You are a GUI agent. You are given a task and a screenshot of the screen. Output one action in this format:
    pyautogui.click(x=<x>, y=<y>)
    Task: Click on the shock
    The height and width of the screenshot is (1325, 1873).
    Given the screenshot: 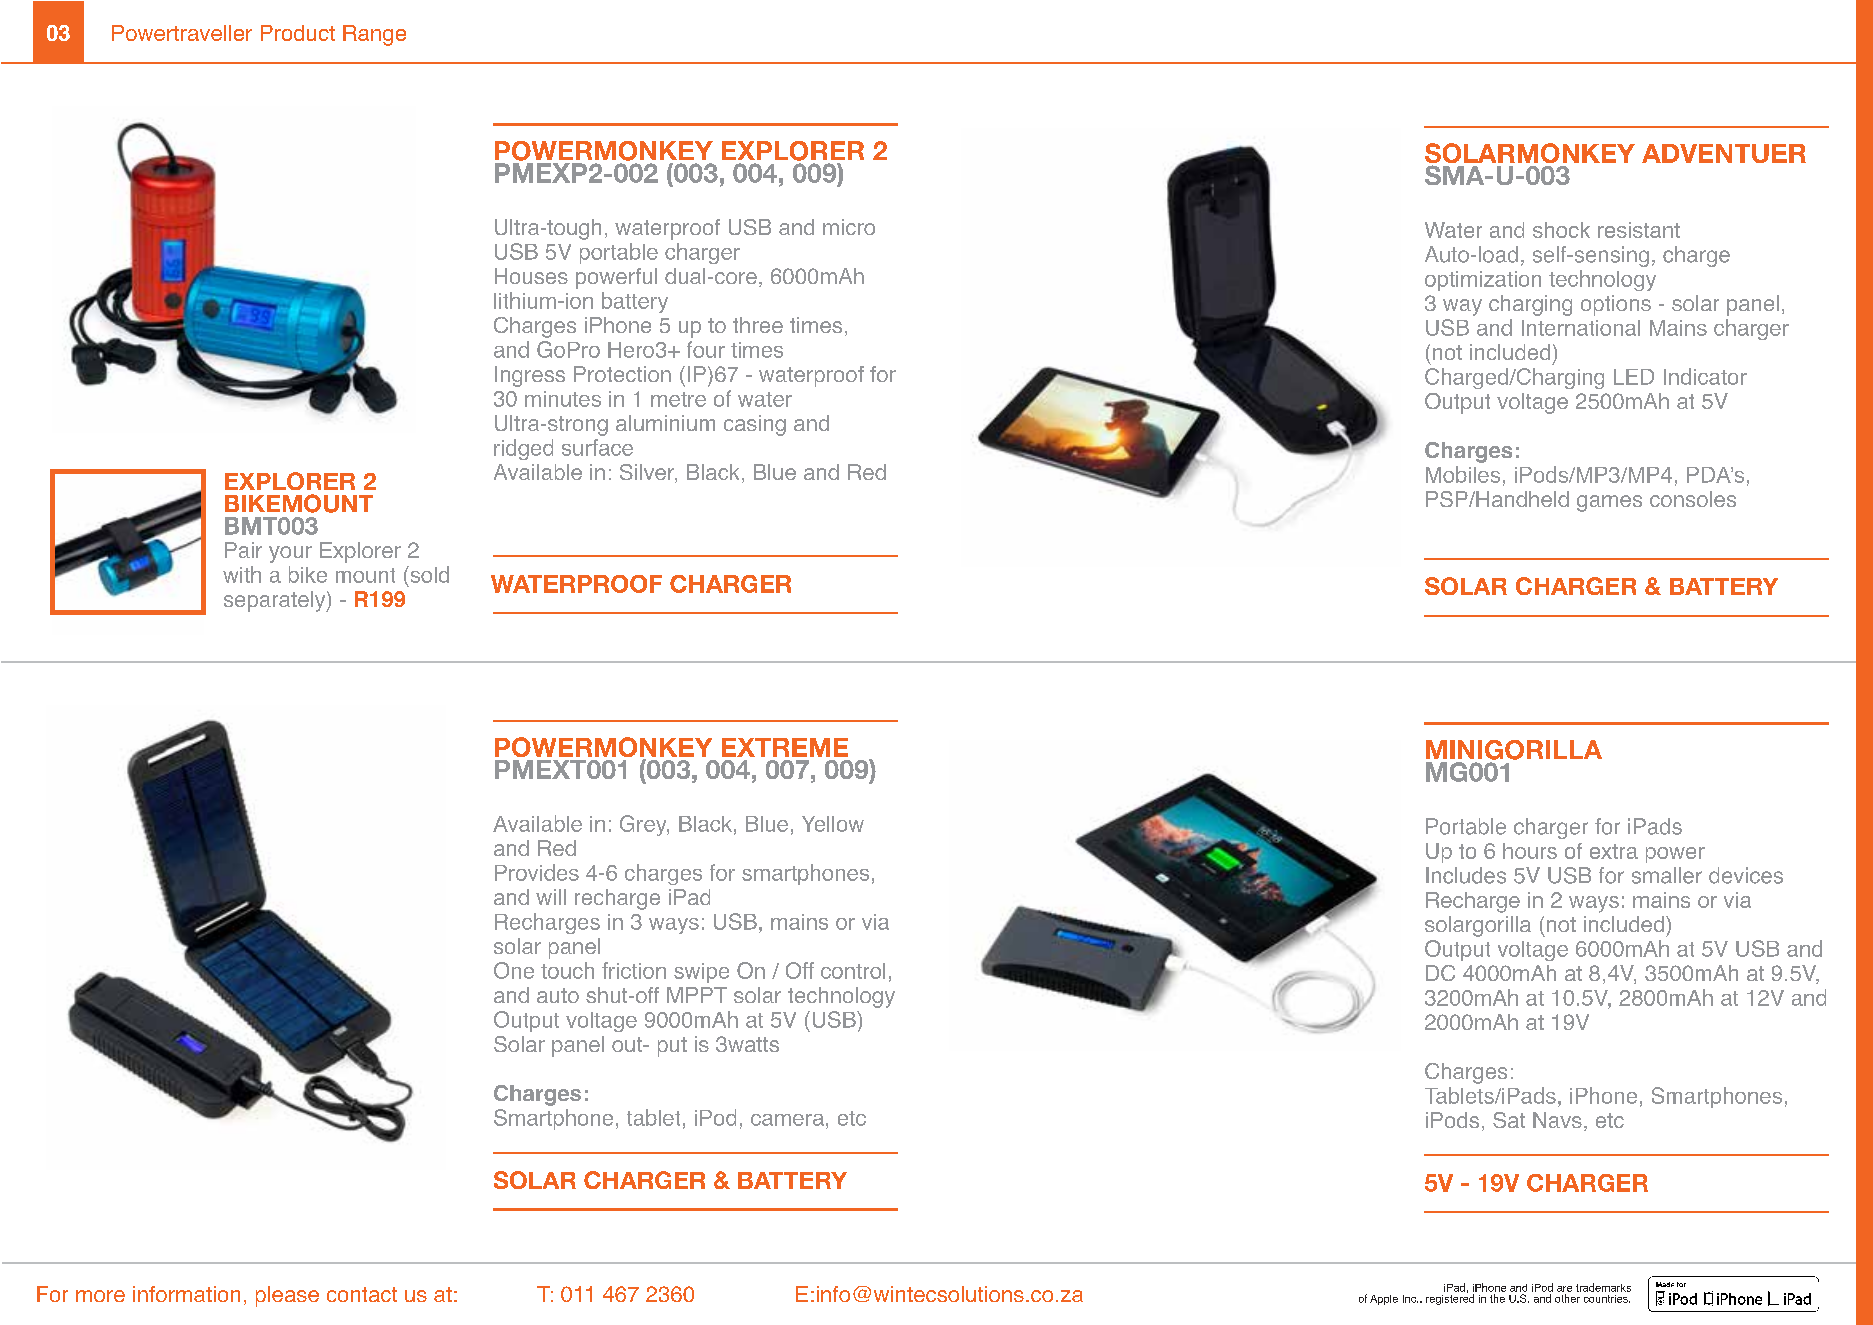 What is the action you would take?
    pyautogui.click(x=1561, y=230)
